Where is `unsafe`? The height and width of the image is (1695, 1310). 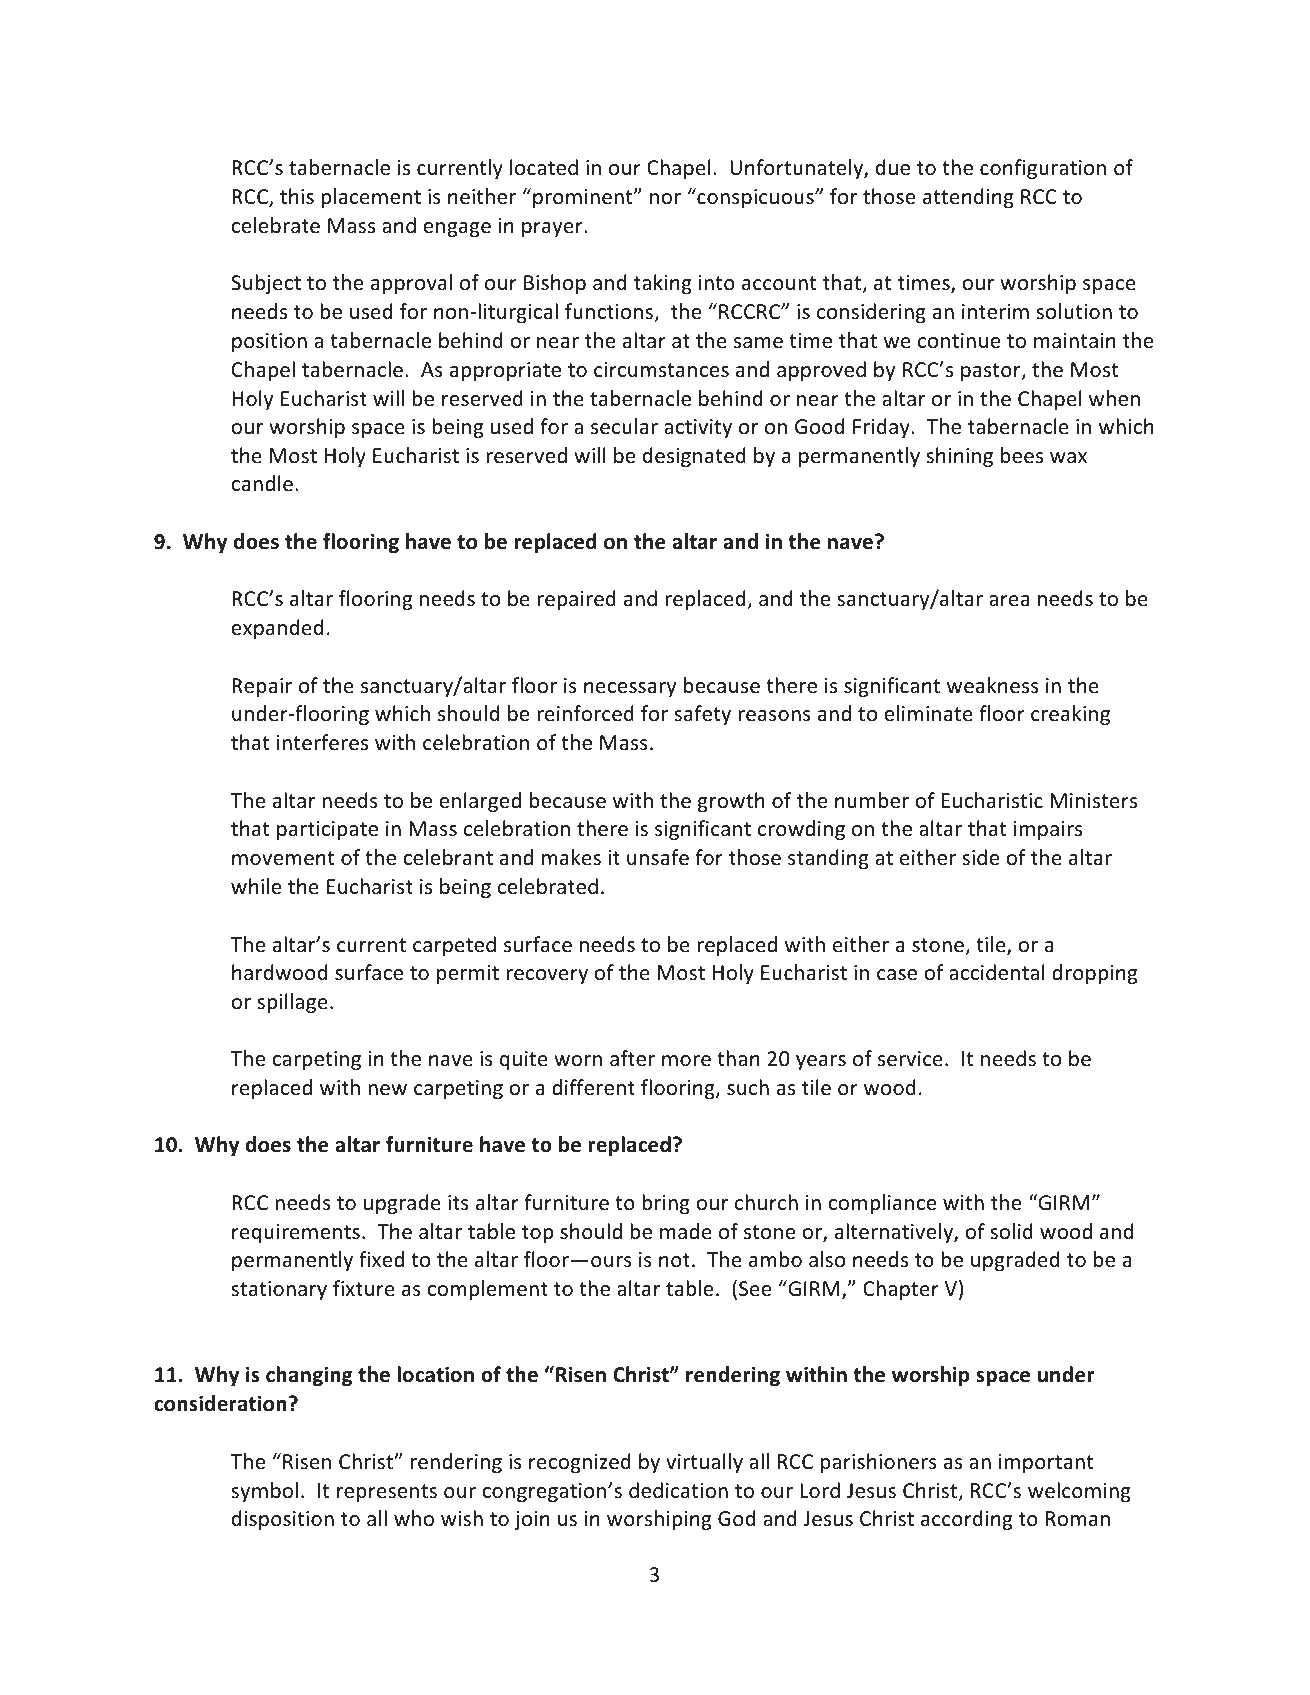 unsafe is located at coordinates (658, 857).
